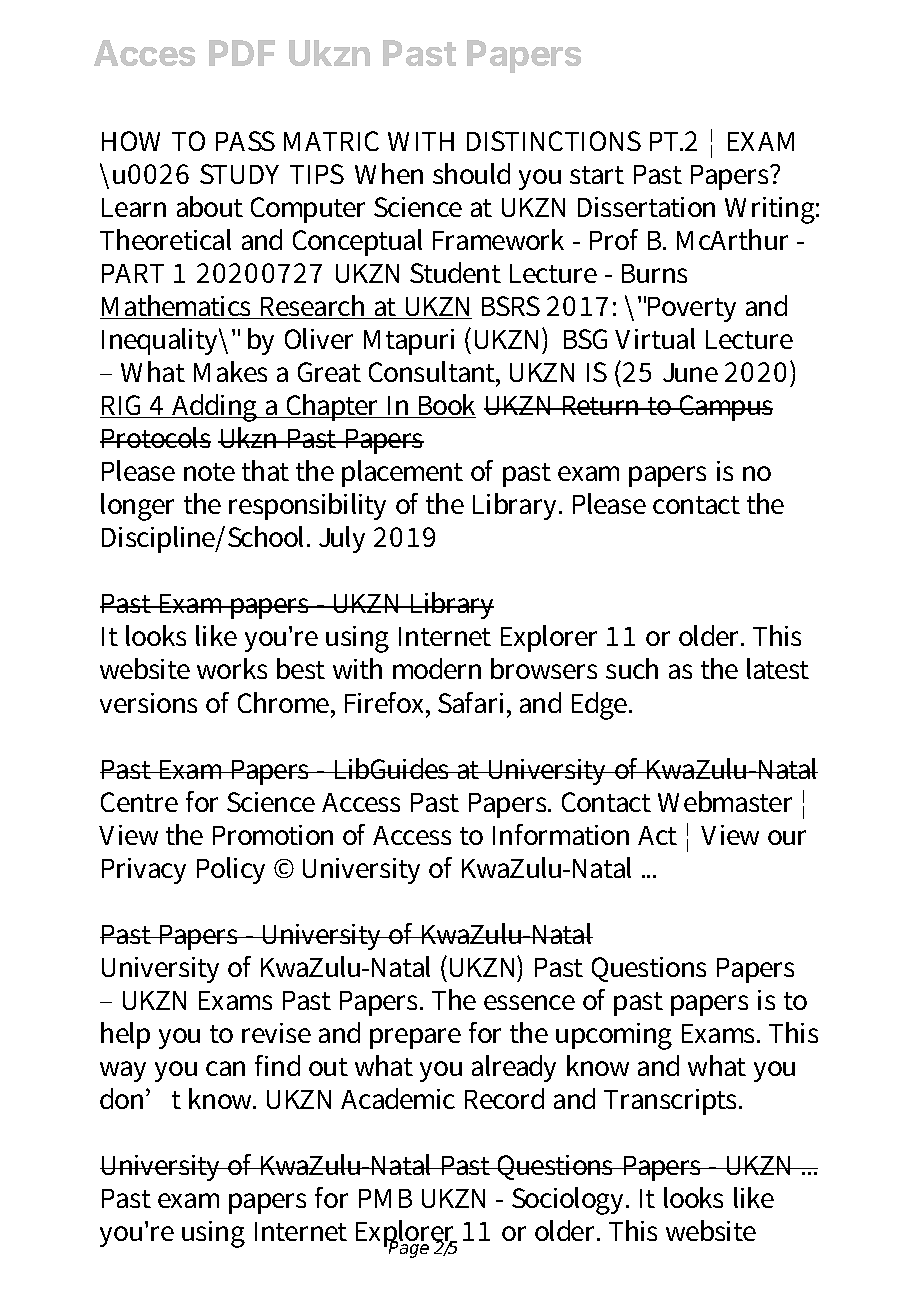 Image resolution: width=924 pixels, height=1311 pixels. What do you see at coordinates (402, 473) in the screenshot?
I see `placement` at bounding box center [402, 473].
